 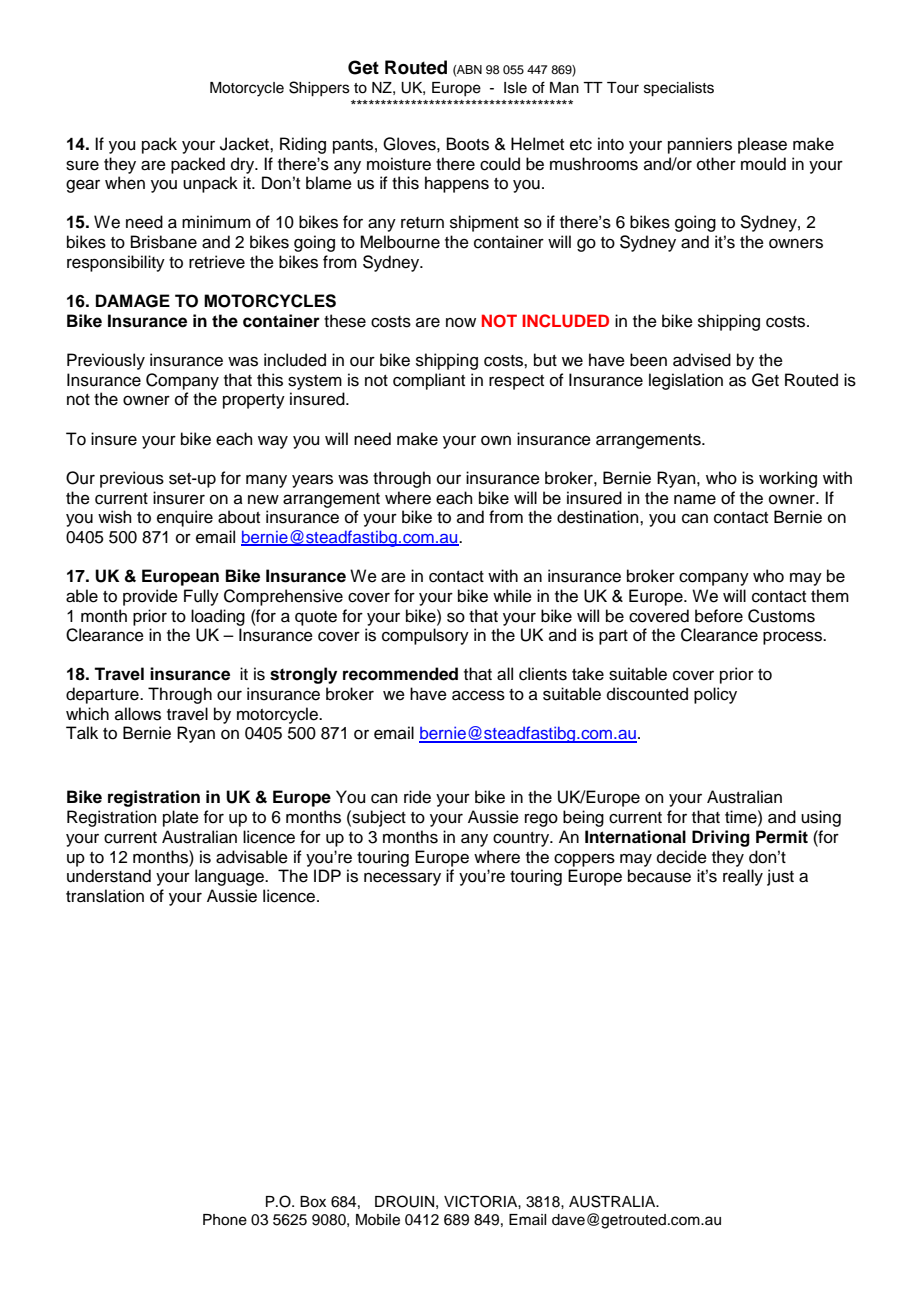 I want to click on Boots, so click(x=468, y=144).
